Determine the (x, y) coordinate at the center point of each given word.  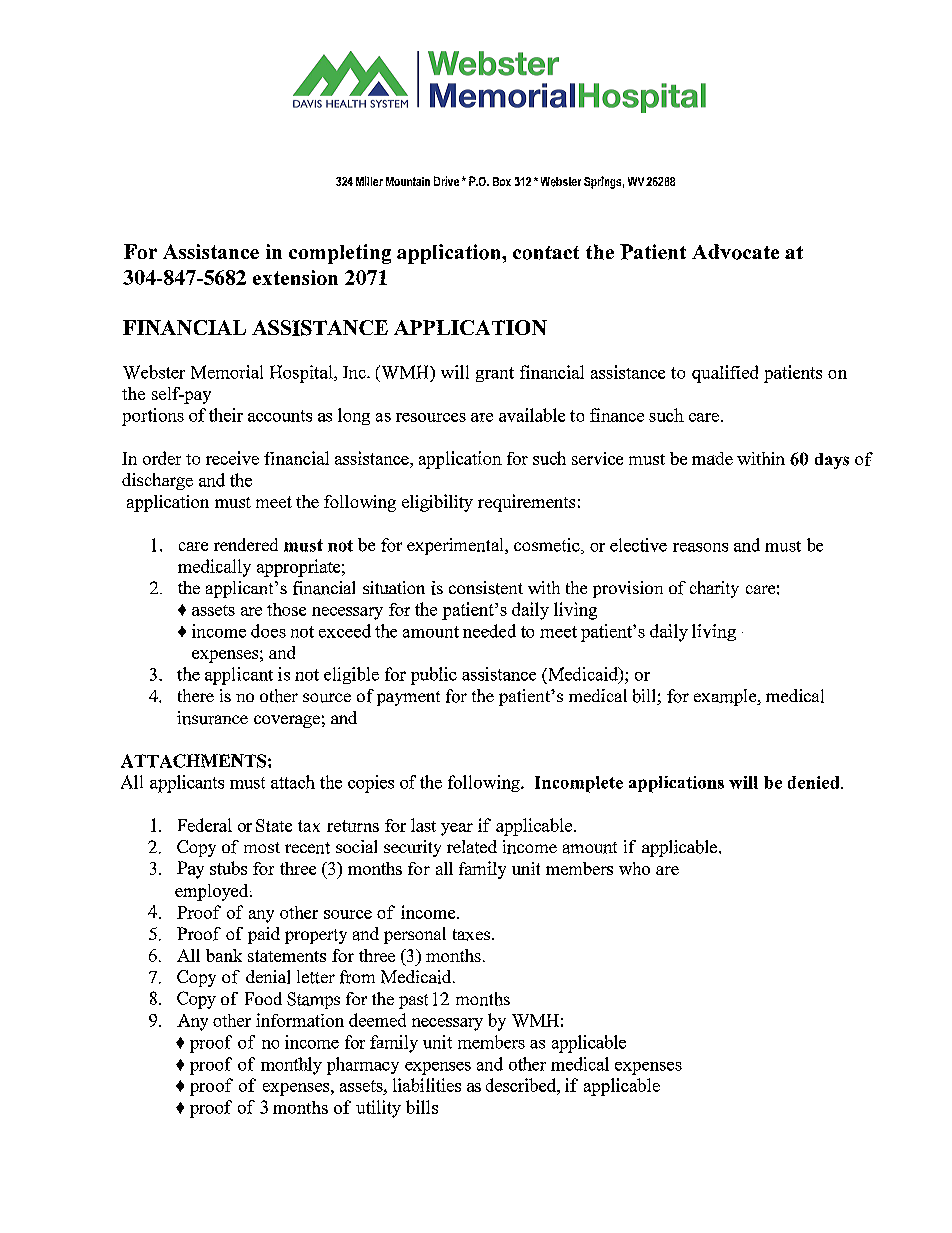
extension (295, 277)
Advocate (735, 252)
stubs (228, 868)
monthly (291, 1066)
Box (502, 181)
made (712, 458)
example (726, 697)
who (634, 868)
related (472, 847)
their (226, 415)
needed (489, 631)
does (268, 631)
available (532, 415)
